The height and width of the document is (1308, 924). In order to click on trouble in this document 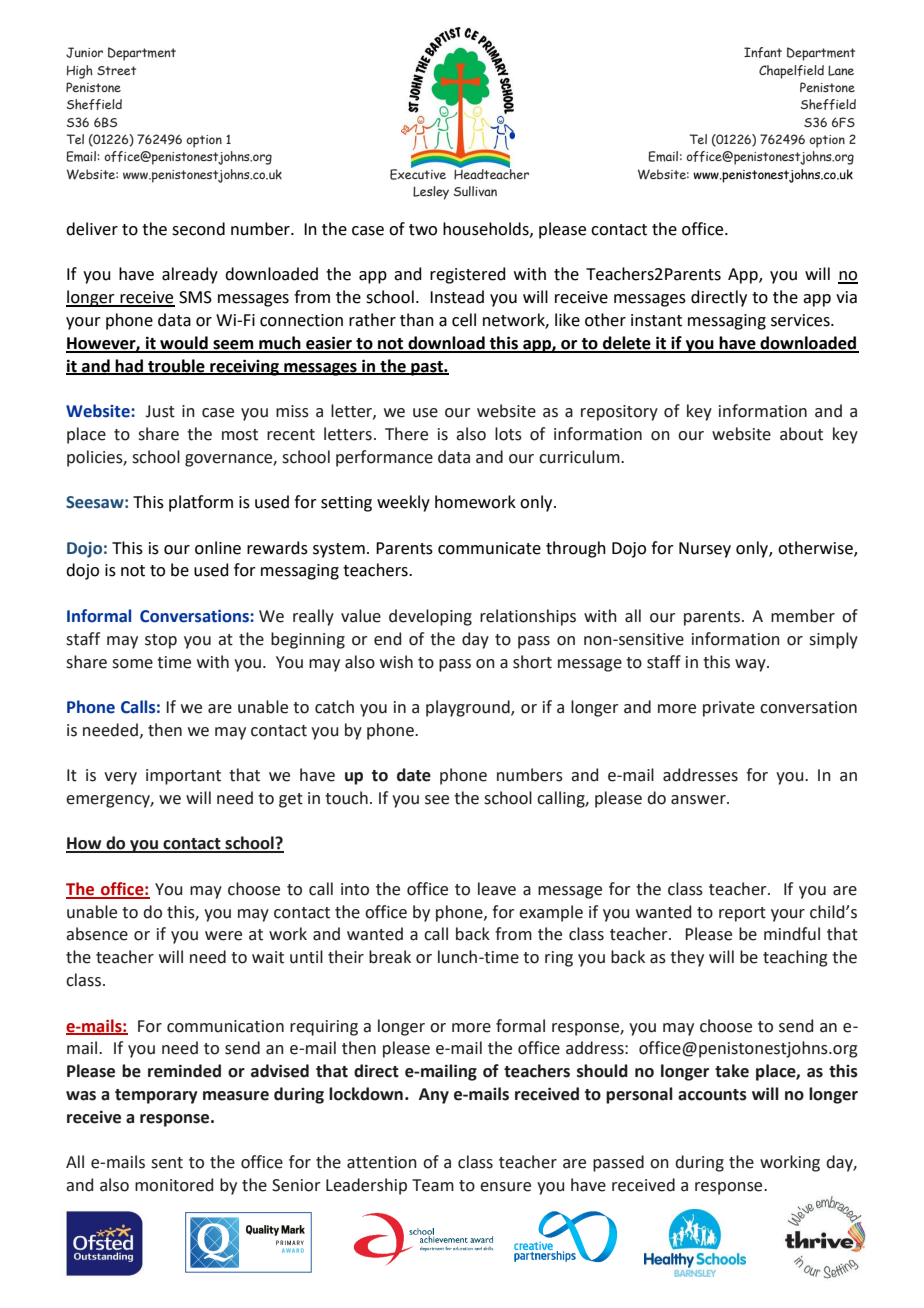, I will do `click(176, 366)`.
